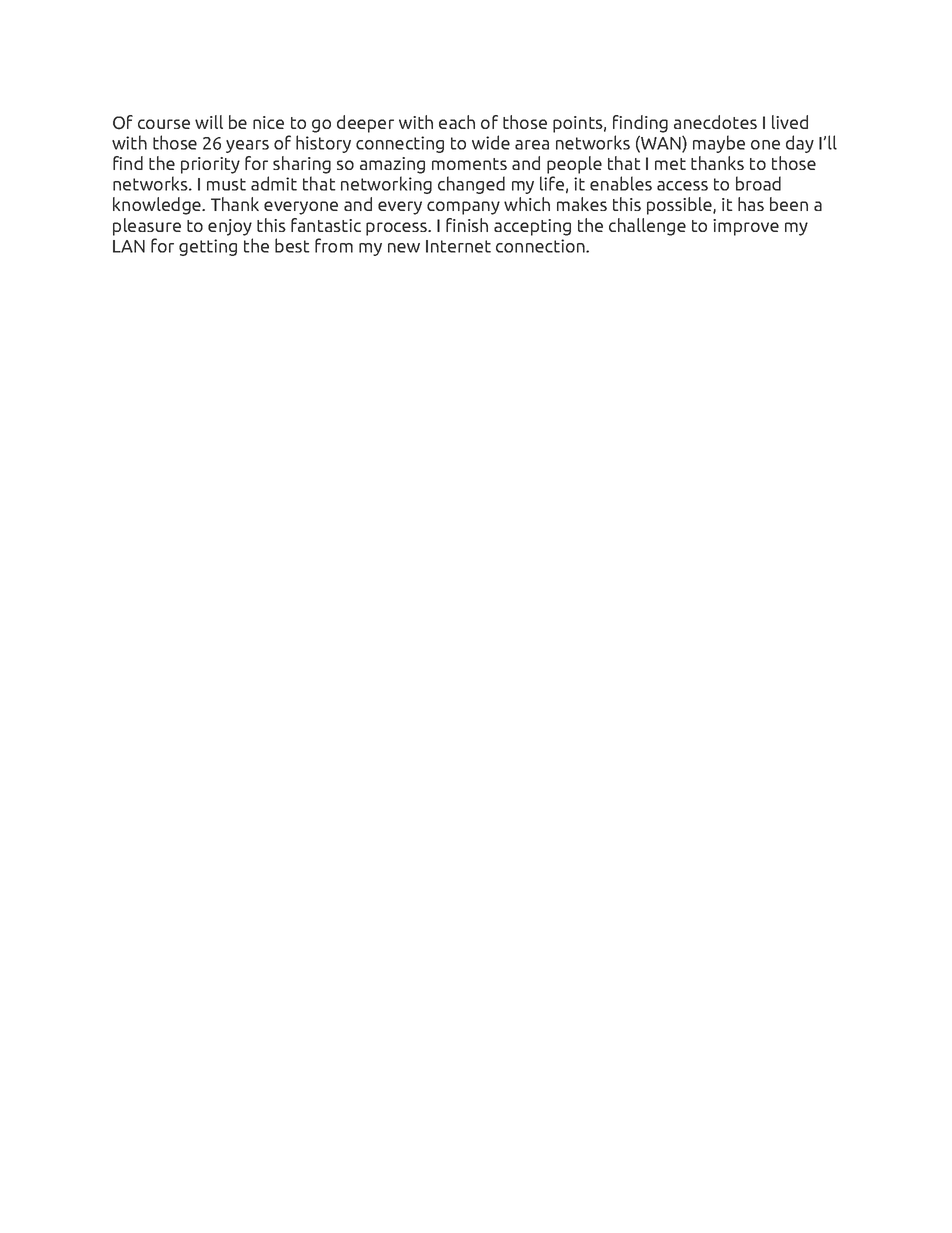 This page has width=952, height=1233. What do you see at coordinates (208, 247) in the page?
I see `getting` at bounding box center [208, 247].
